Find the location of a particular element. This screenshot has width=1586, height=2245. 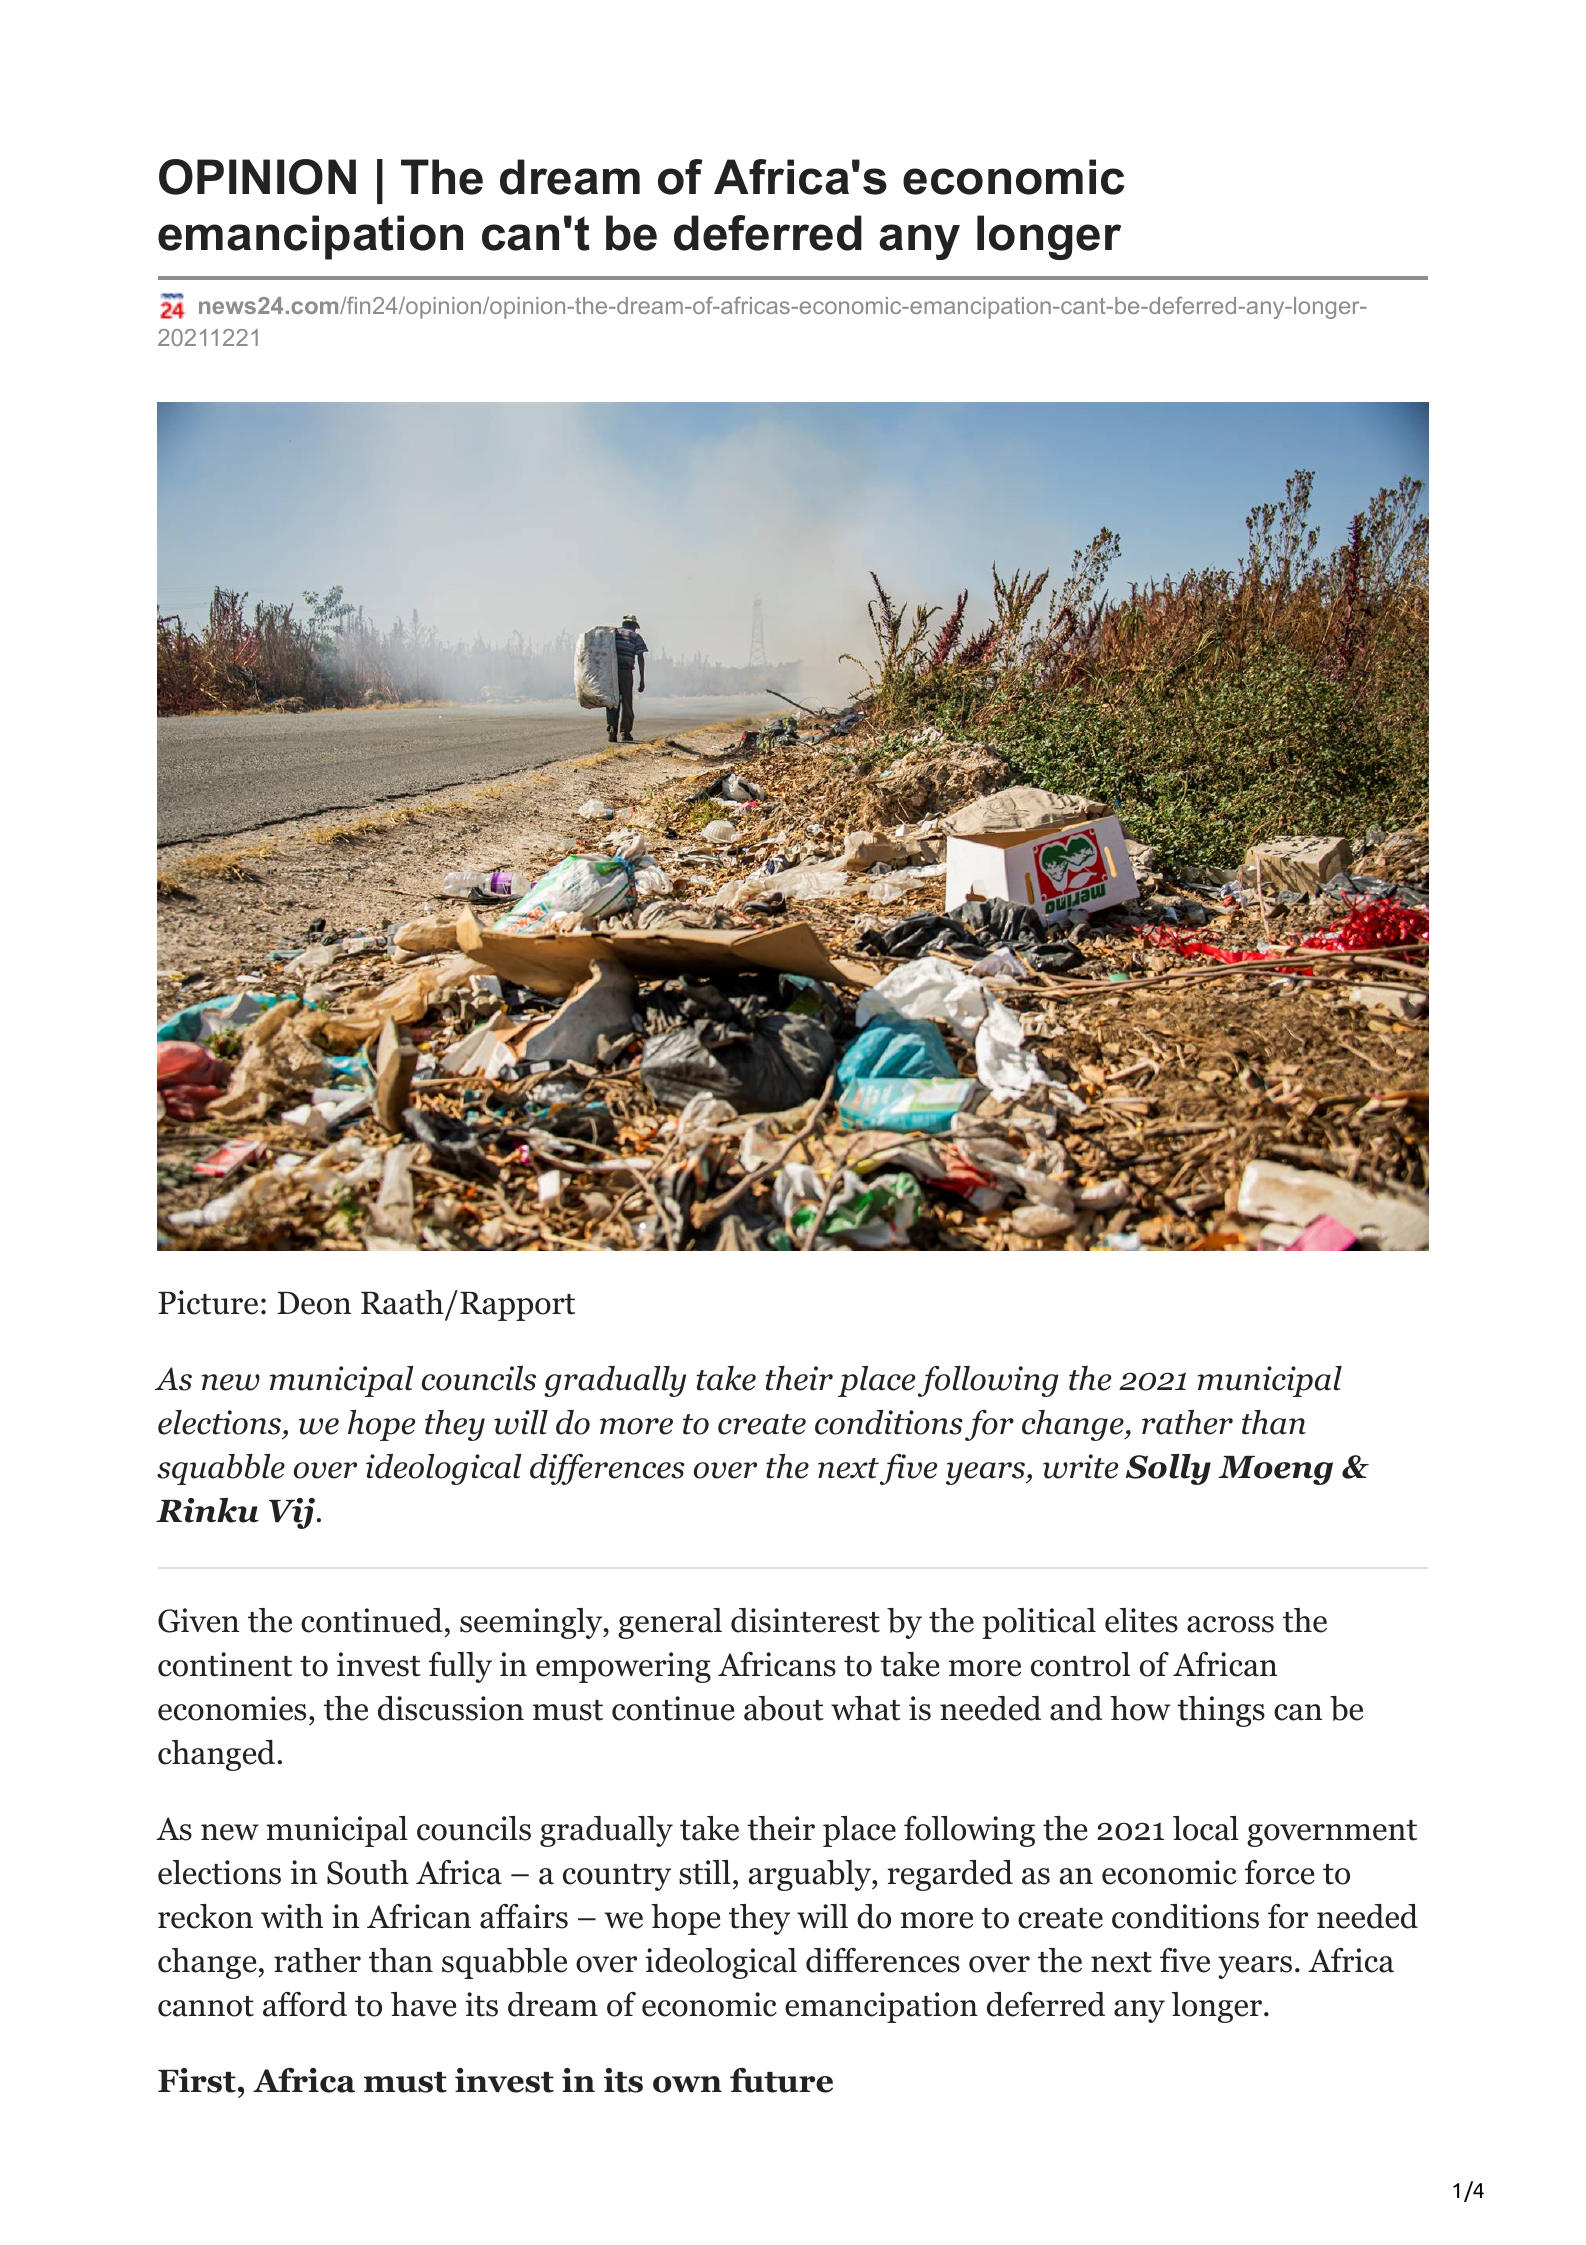

Given is located at coordinates (198, 1620).
